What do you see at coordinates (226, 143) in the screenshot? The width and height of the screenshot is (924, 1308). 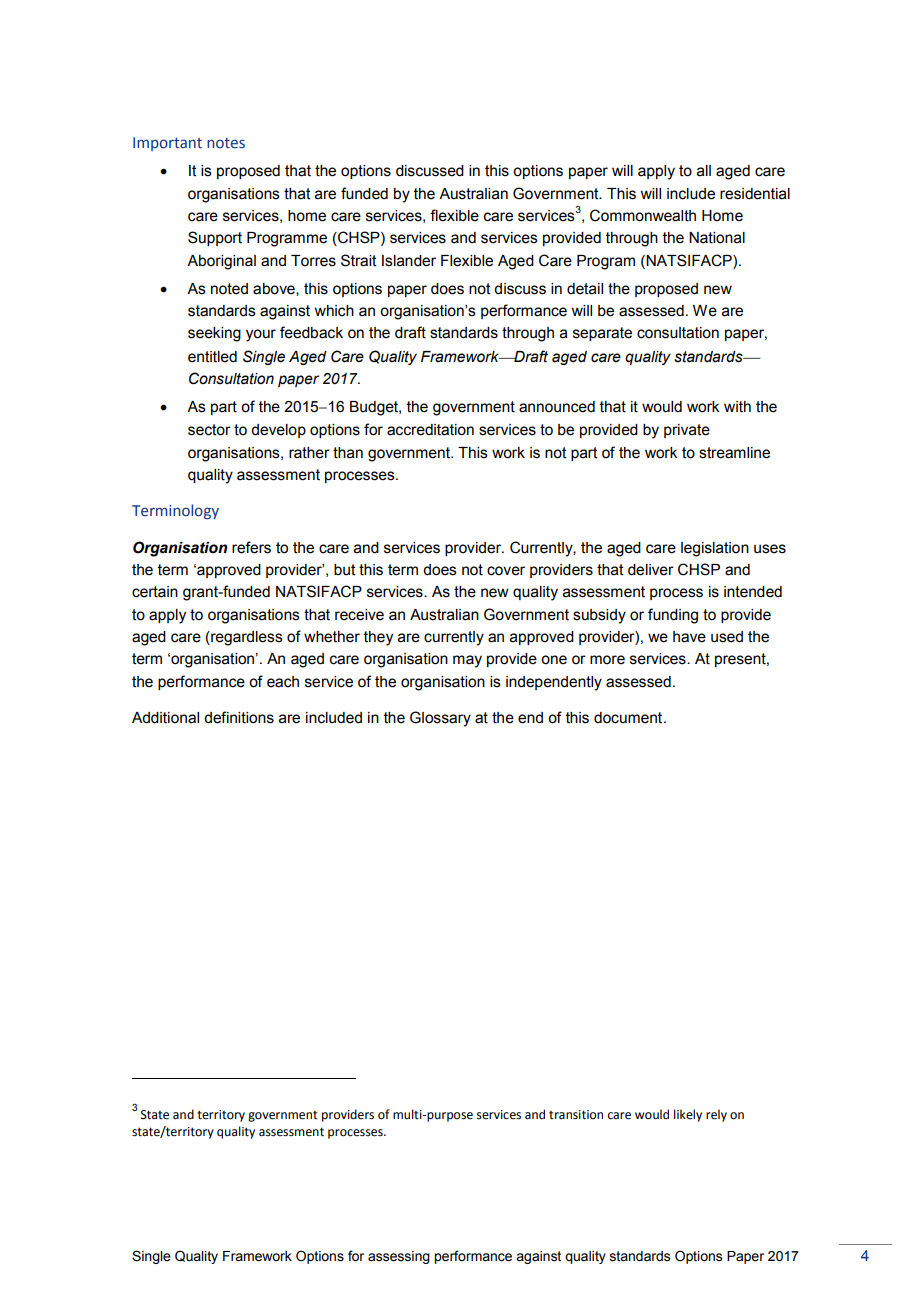 I see `notes` at bounding box center [226, 143].
